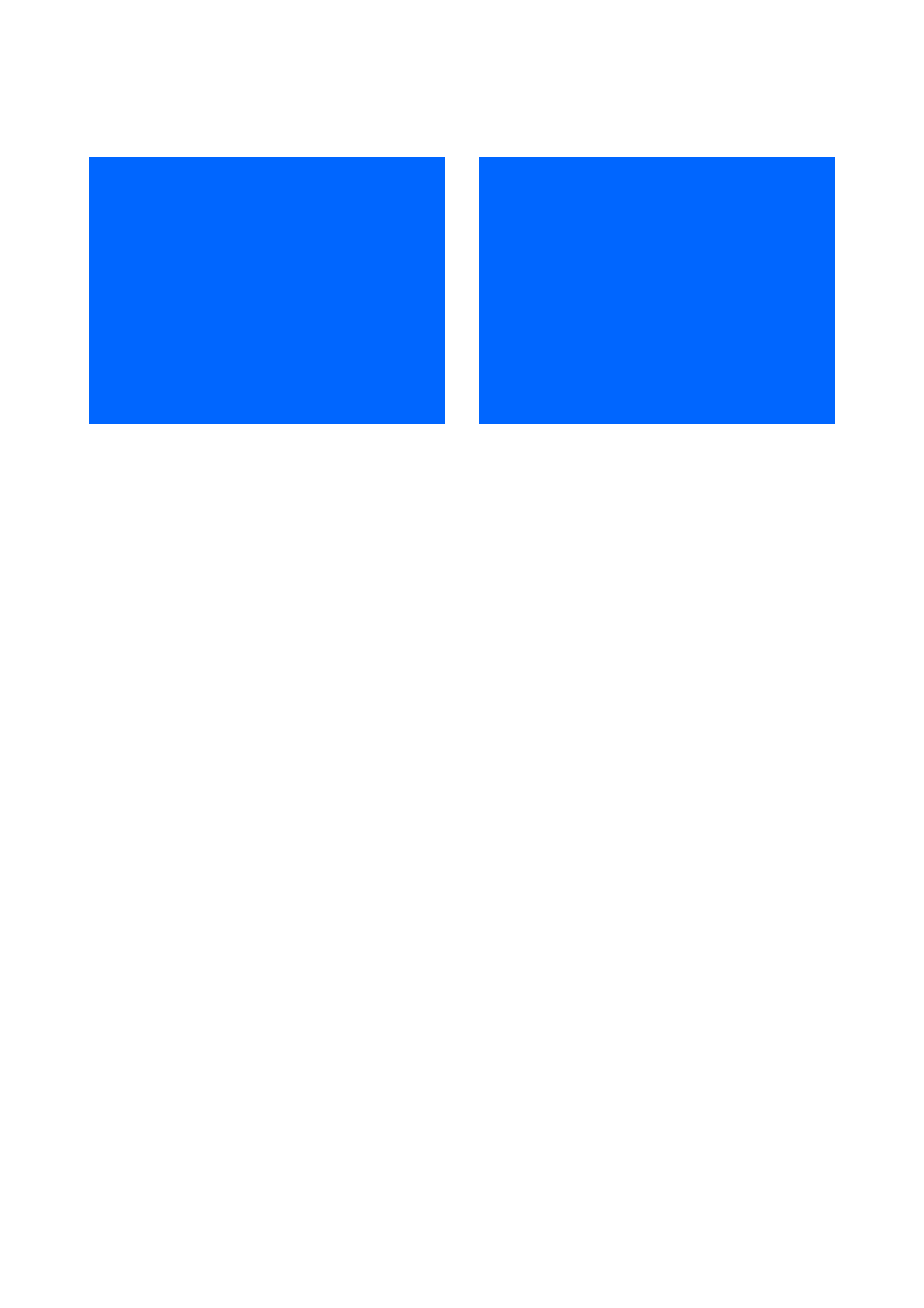 The width and height of the document is (924, 1308). What do you see at coordinates (562, 183) in the document?
I see `ACKNOWLEDGEMENTS` at bounding box center [562, 183].
